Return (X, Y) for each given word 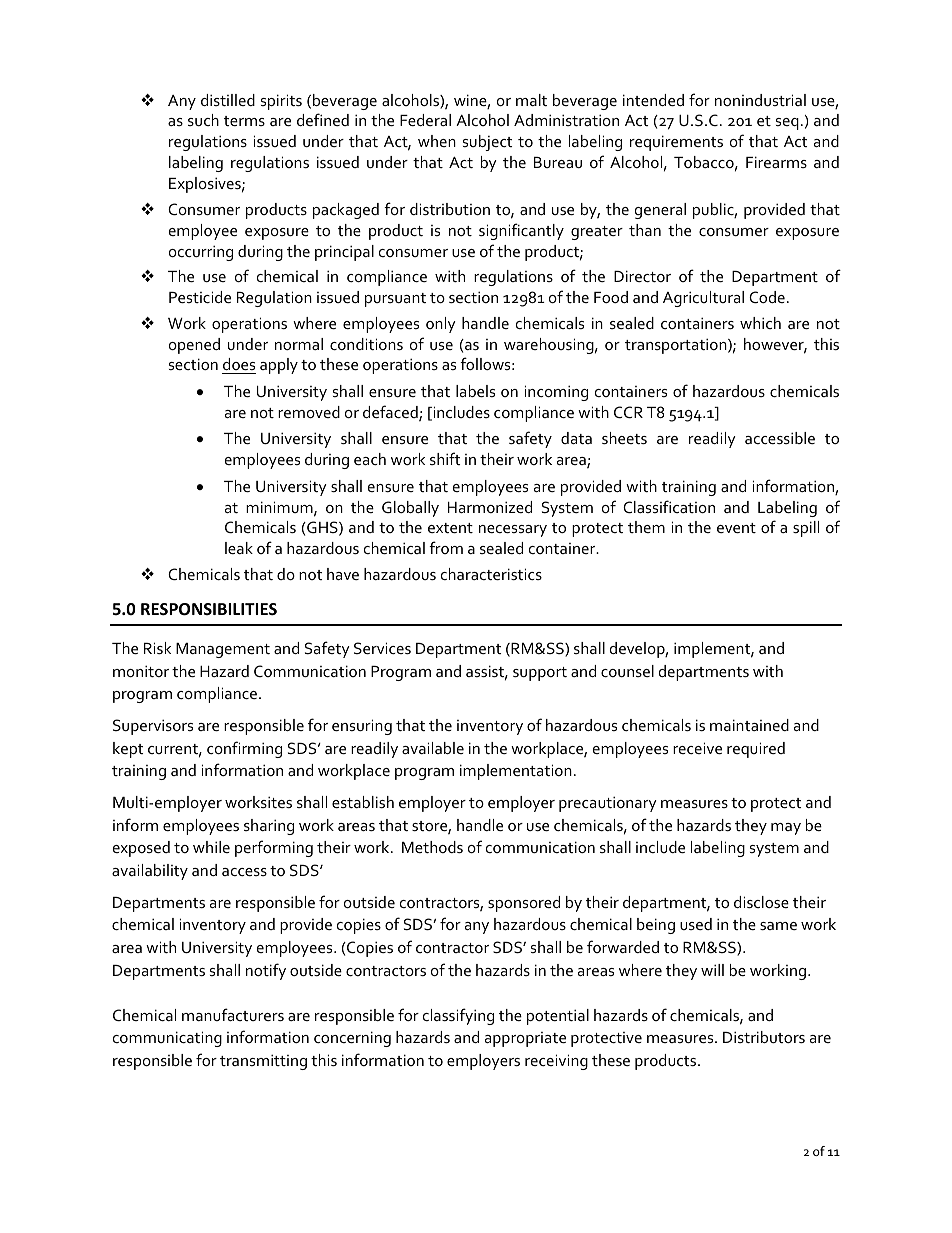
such (203, 120)
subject (487, 143)
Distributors (764, 1037)
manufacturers (233, 1014)
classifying (458, 1016)
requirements (676, 143)
